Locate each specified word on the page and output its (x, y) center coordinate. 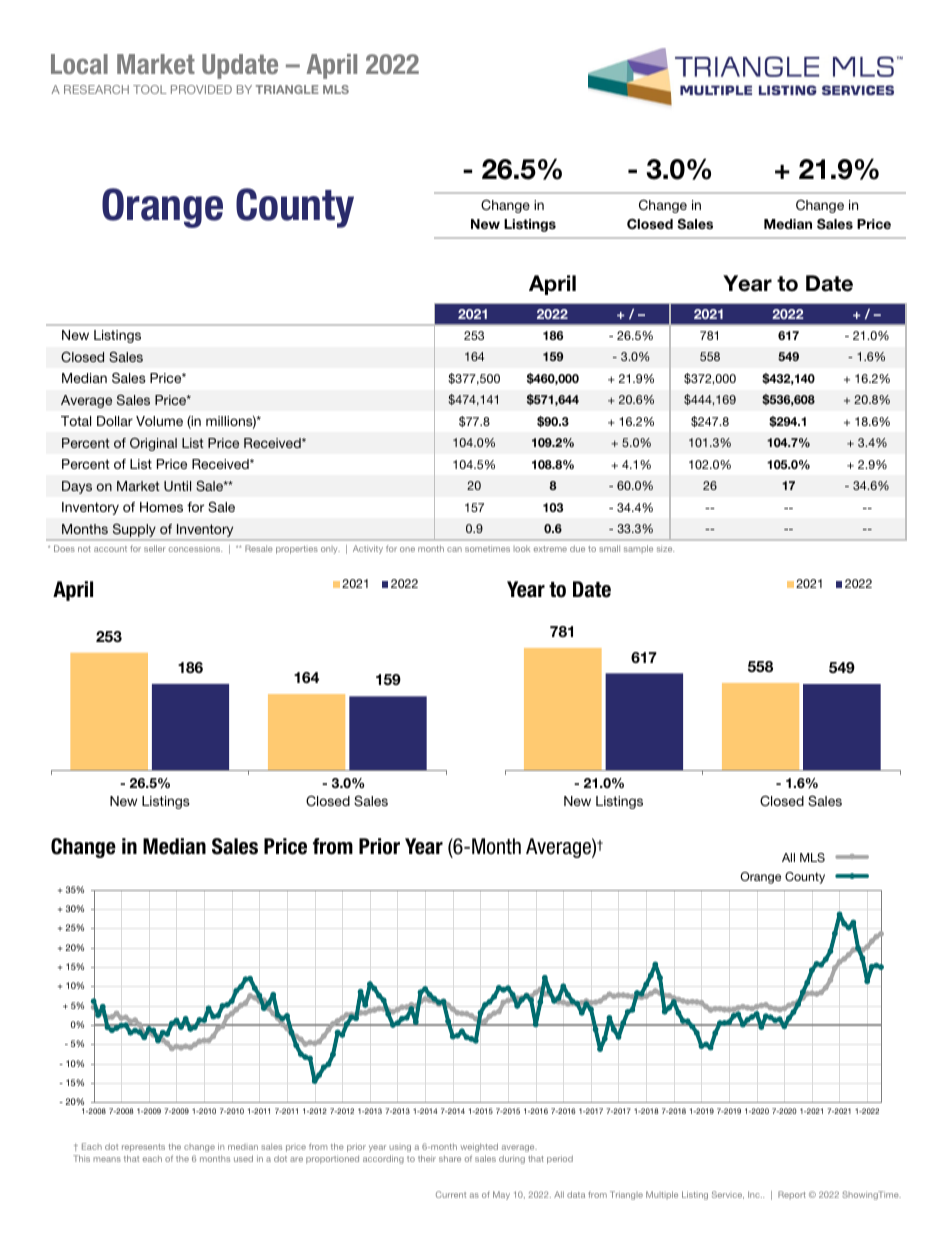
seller (155, 548)
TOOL (150, 89)
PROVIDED (201, 89)
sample (638, 549)
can (454, 549)
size (665, 548)
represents (143, 1148)
